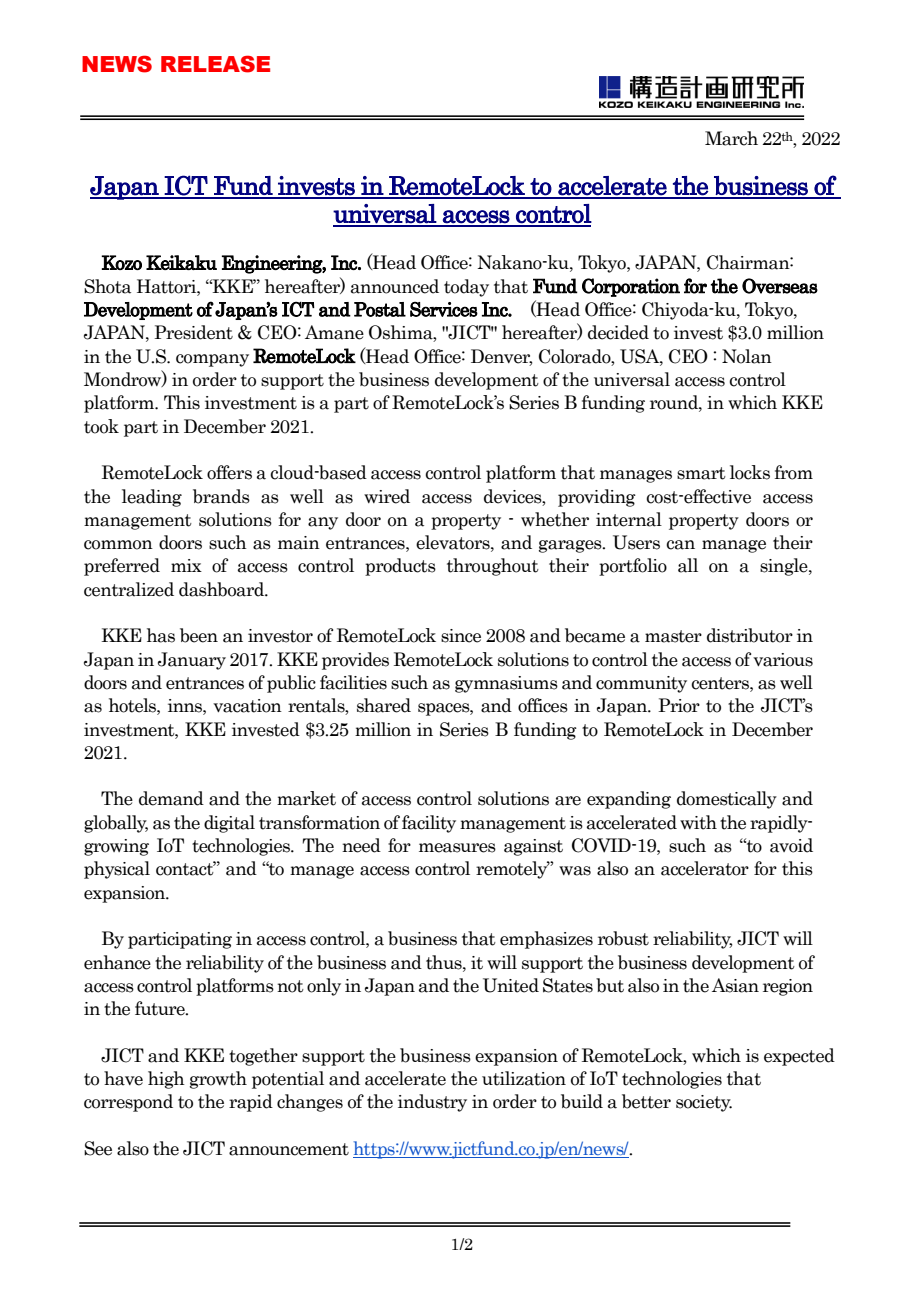 This page has height=1308, width=924. I want to click on RELEASE, so click(215, 64).
